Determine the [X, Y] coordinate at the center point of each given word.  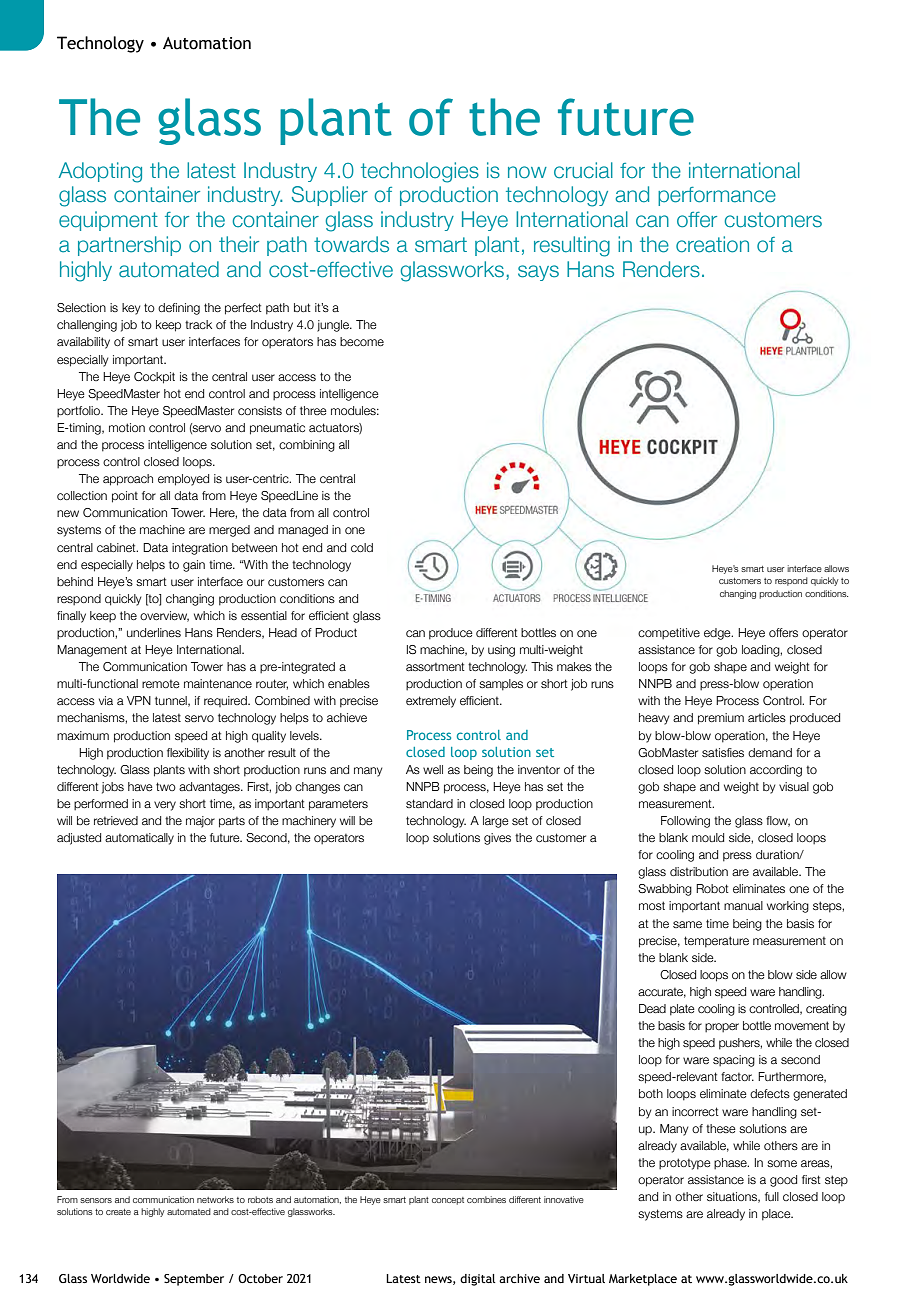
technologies [420, 172]
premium [721, 719]
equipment [108, 221]
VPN [139, 700]
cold [362, 547]
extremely [431, 702]
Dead [652, 1008]
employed [183, 480]
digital [478, 1280]
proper [722, 1027]
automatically [139, 839]
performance [717, 196]
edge [718, 634]
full [772, 1196]
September [194, 1280]
